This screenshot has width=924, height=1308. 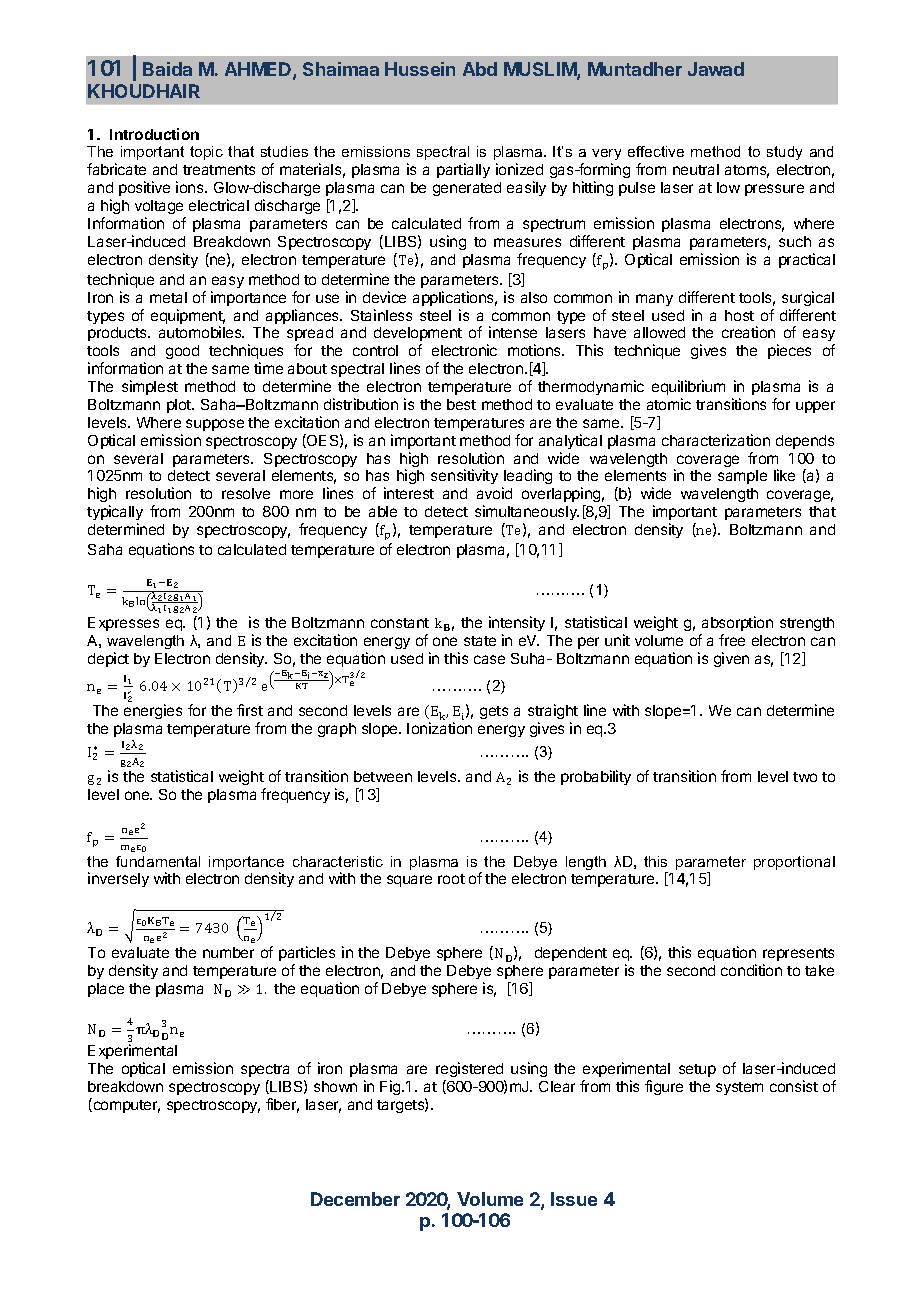 What do you see at coordinates (732, 640) in the screenshot?
I see `free` at bounding box center [732, 640].
